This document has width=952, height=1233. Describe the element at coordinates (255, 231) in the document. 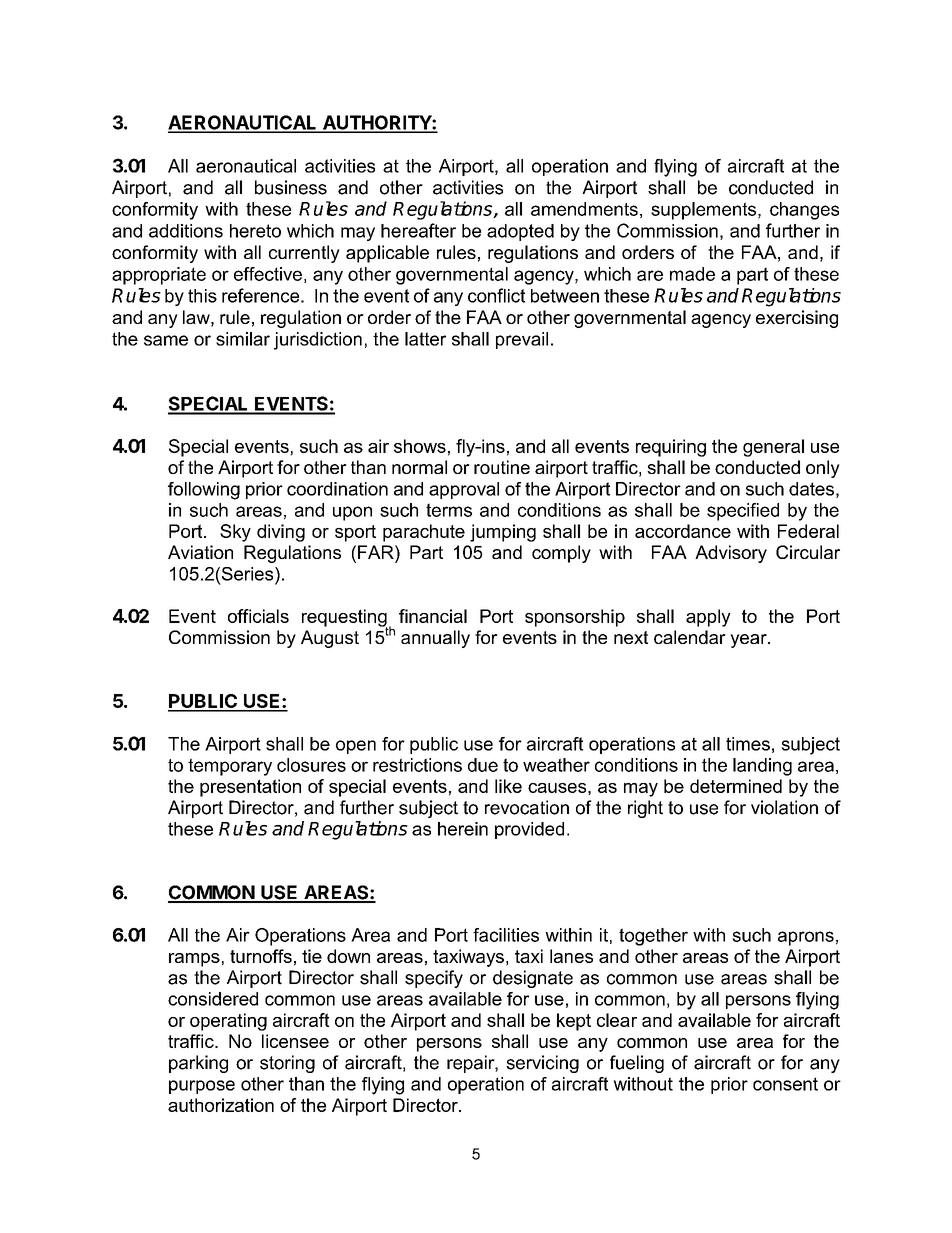

I see `hereto` at that location.
